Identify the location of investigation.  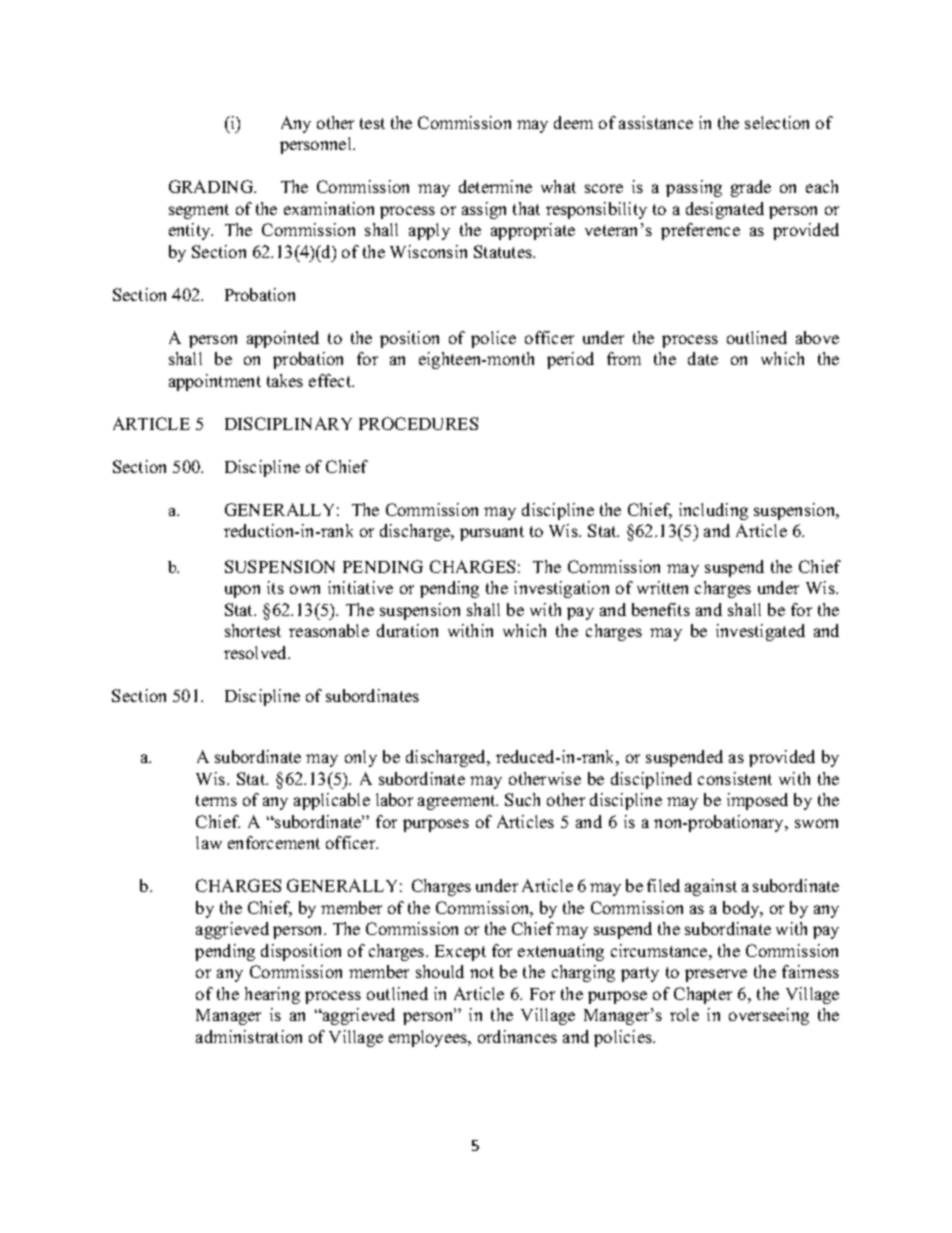
(561, 589).
